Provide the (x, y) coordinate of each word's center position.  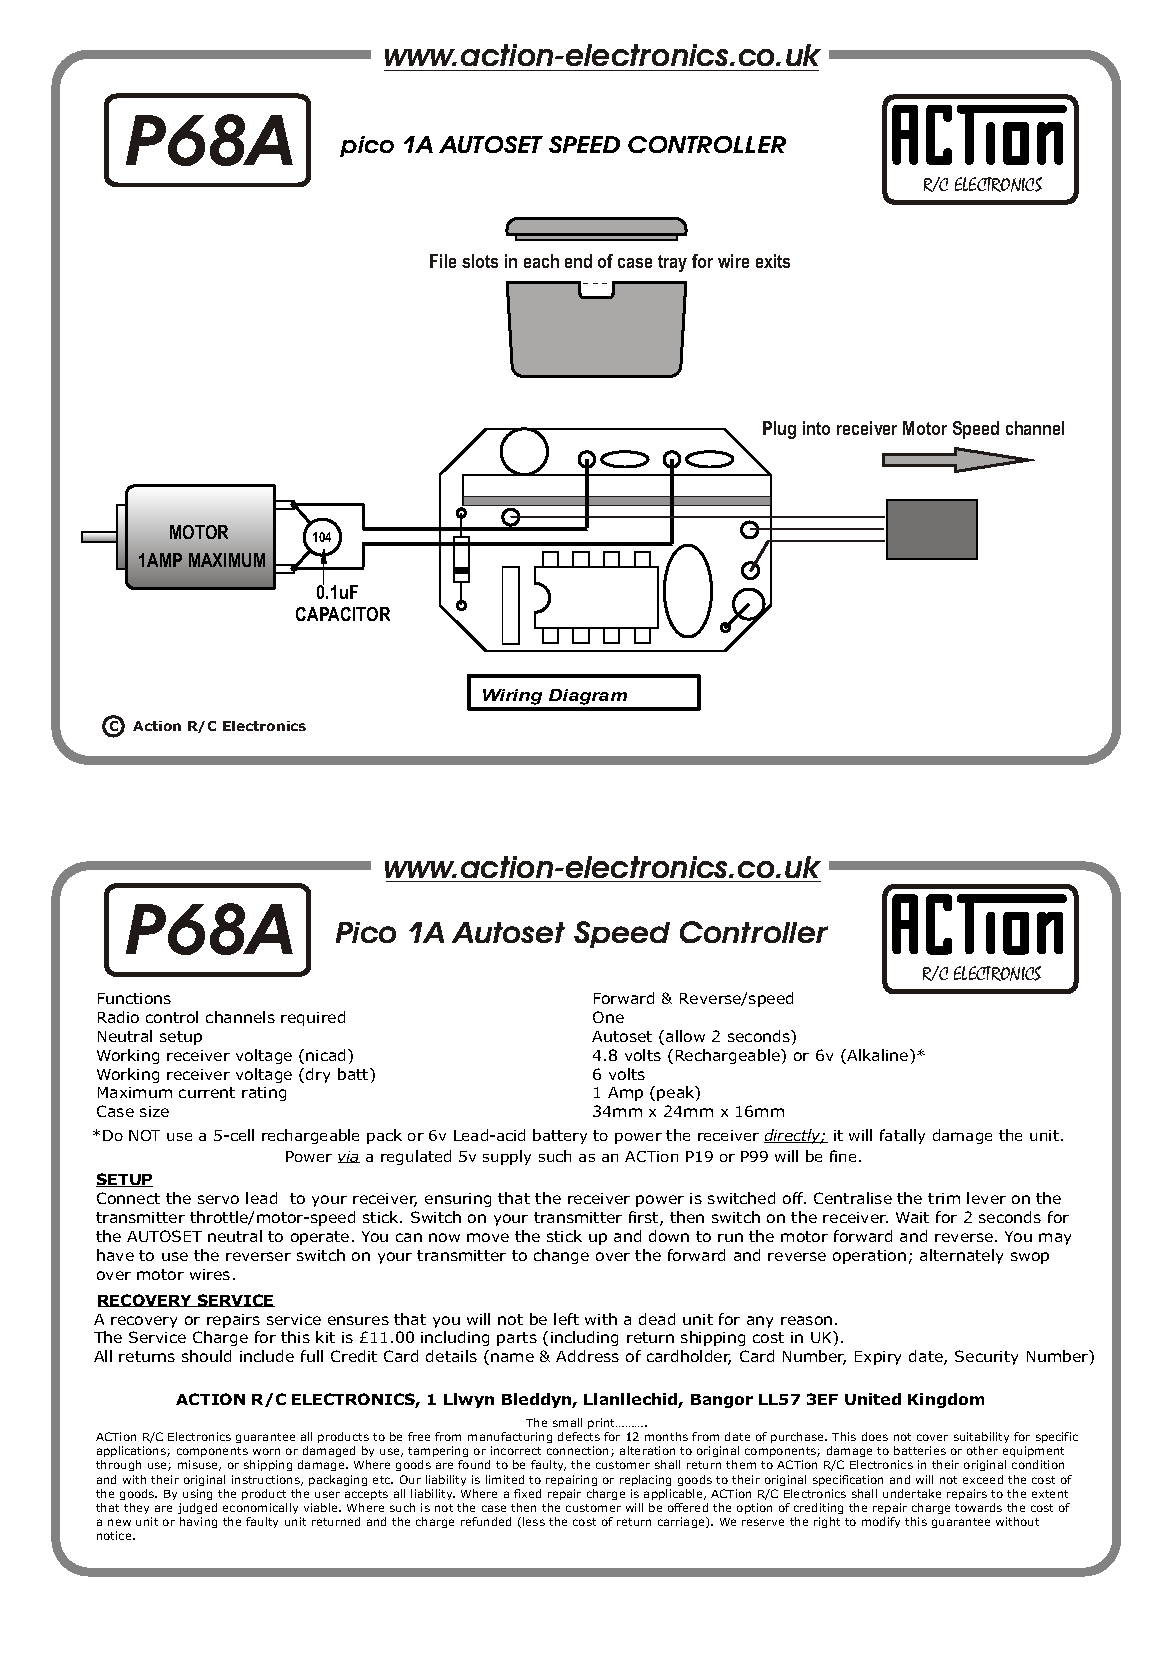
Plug (779, 430)
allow (685, 1036)
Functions (134, 998)
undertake (912, 1493)
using (197, 1494)
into (816, 428)
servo (218, 1199)
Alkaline (878, 1056)
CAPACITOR (343, 614)
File (443, 261)
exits (773, 261)
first (645, 1218)
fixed (527, 1493)
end (578, 261)
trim (944, 1198)
